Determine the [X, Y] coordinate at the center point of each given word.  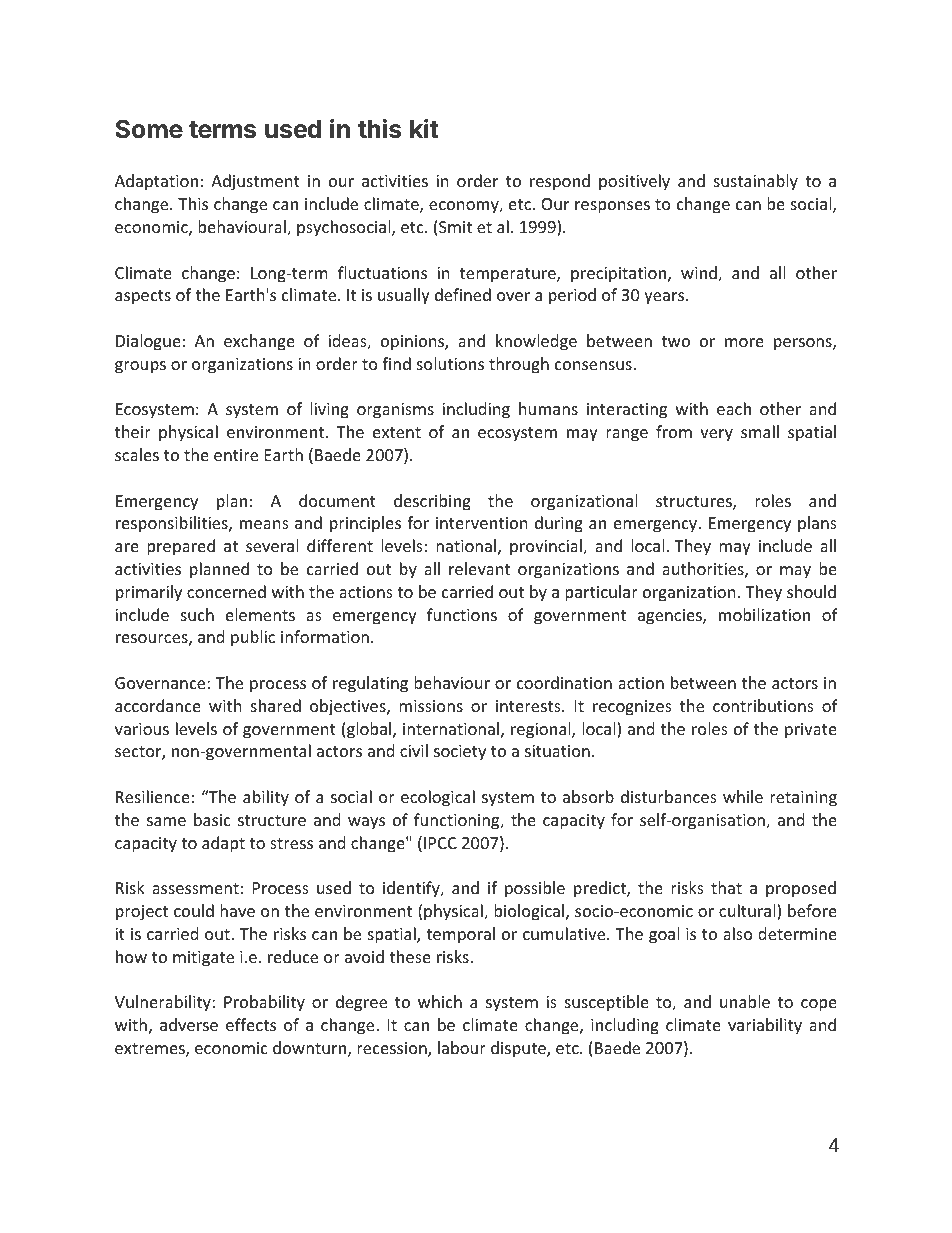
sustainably [756, 182]
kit [424, 128]
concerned [226, 591]
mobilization [764, 614]
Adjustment [255, 182]
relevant [479, 568]
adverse [189, 1024]
